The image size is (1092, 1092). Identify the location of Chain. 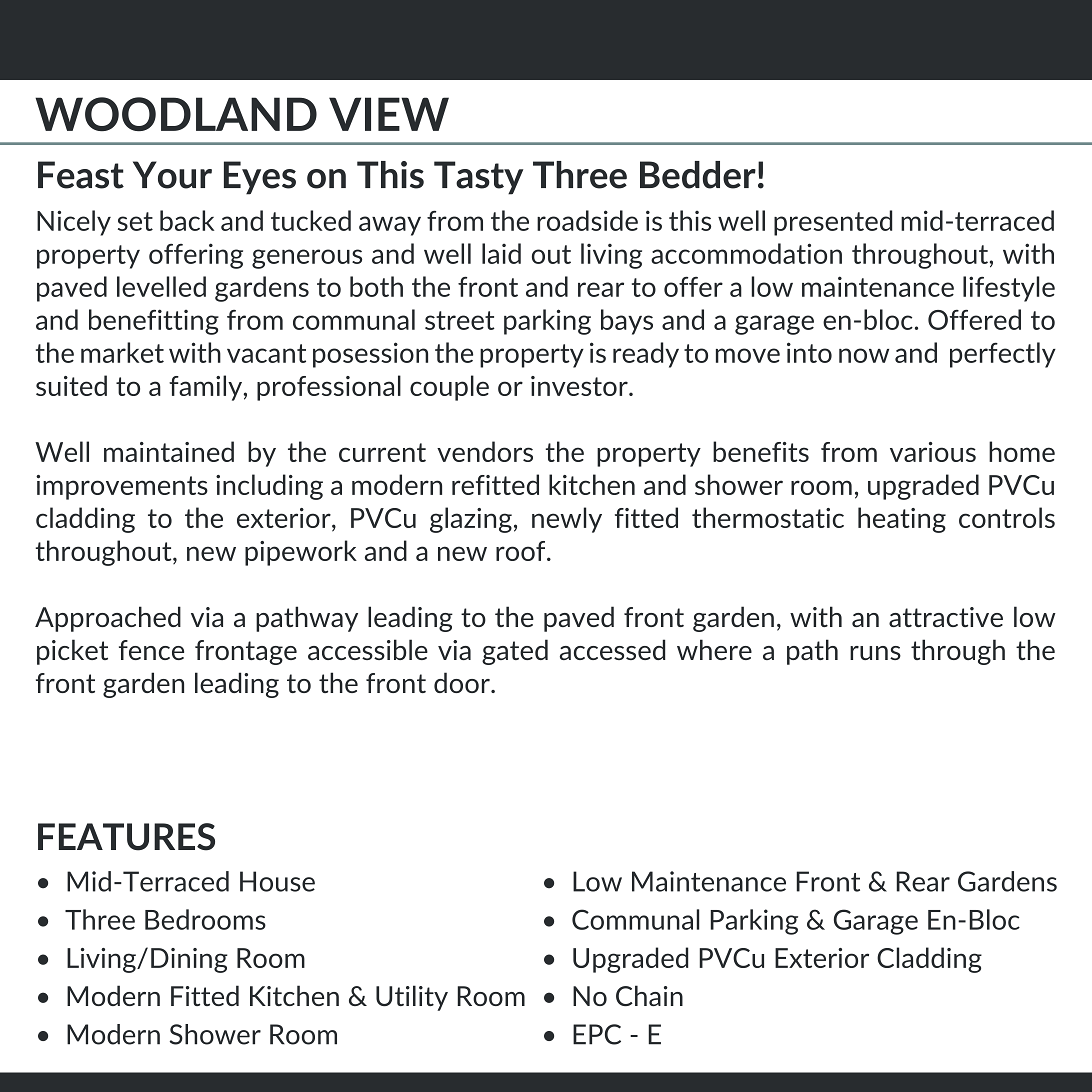
(649, 995).
